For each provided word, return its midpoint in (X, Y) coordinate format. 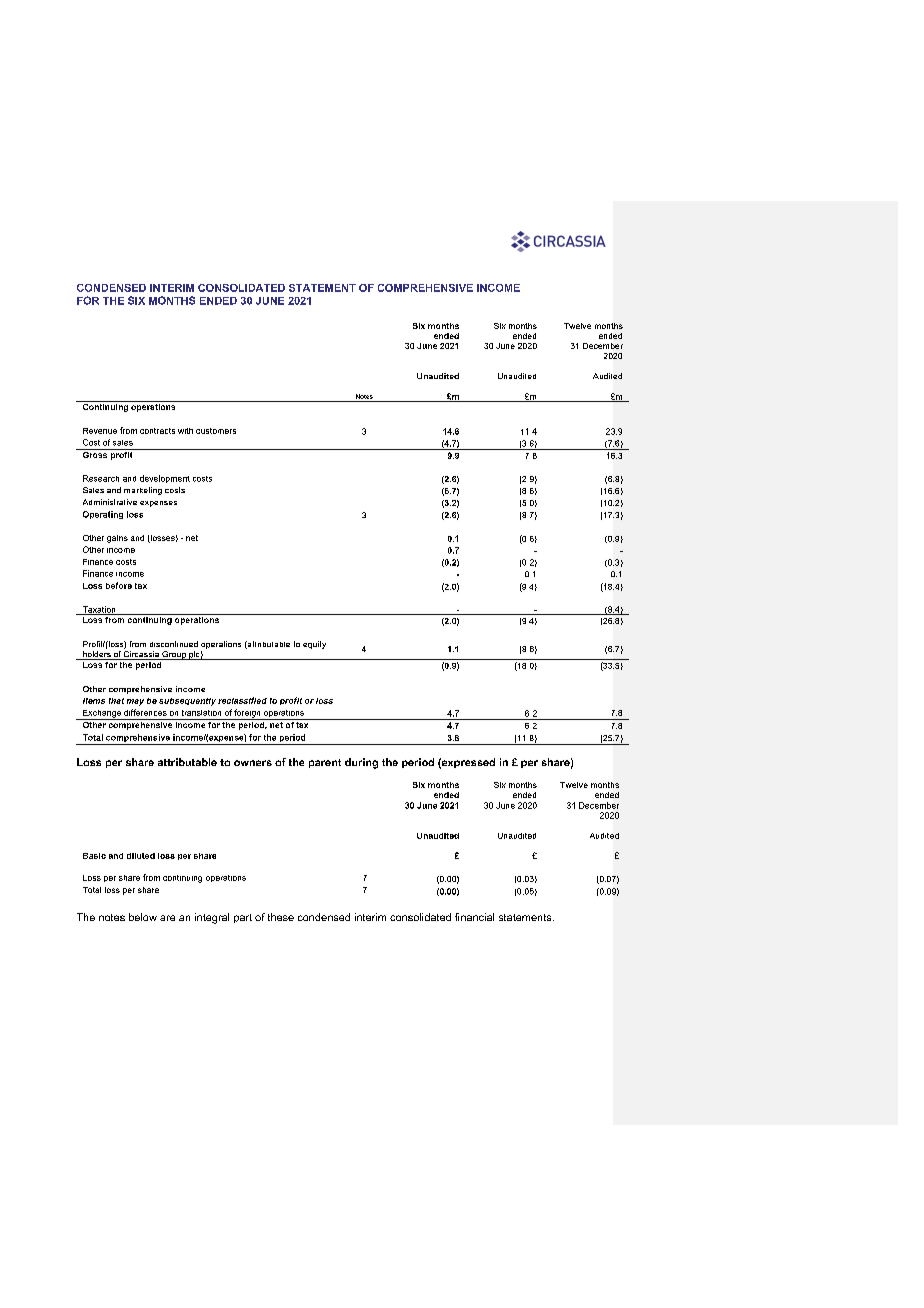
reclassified (242, 700)
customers (216, 431)
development (165, 479)
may (135, 702)
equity (314, 645)
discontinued (174, 644)
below (143, 917)
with (185, 431)
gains (117, 539)
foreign (248, 714)
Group (174, 655)
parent (325, 763)
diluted (141, 856)
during (361, 763)
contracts (157, 431)
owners (253, 763)
